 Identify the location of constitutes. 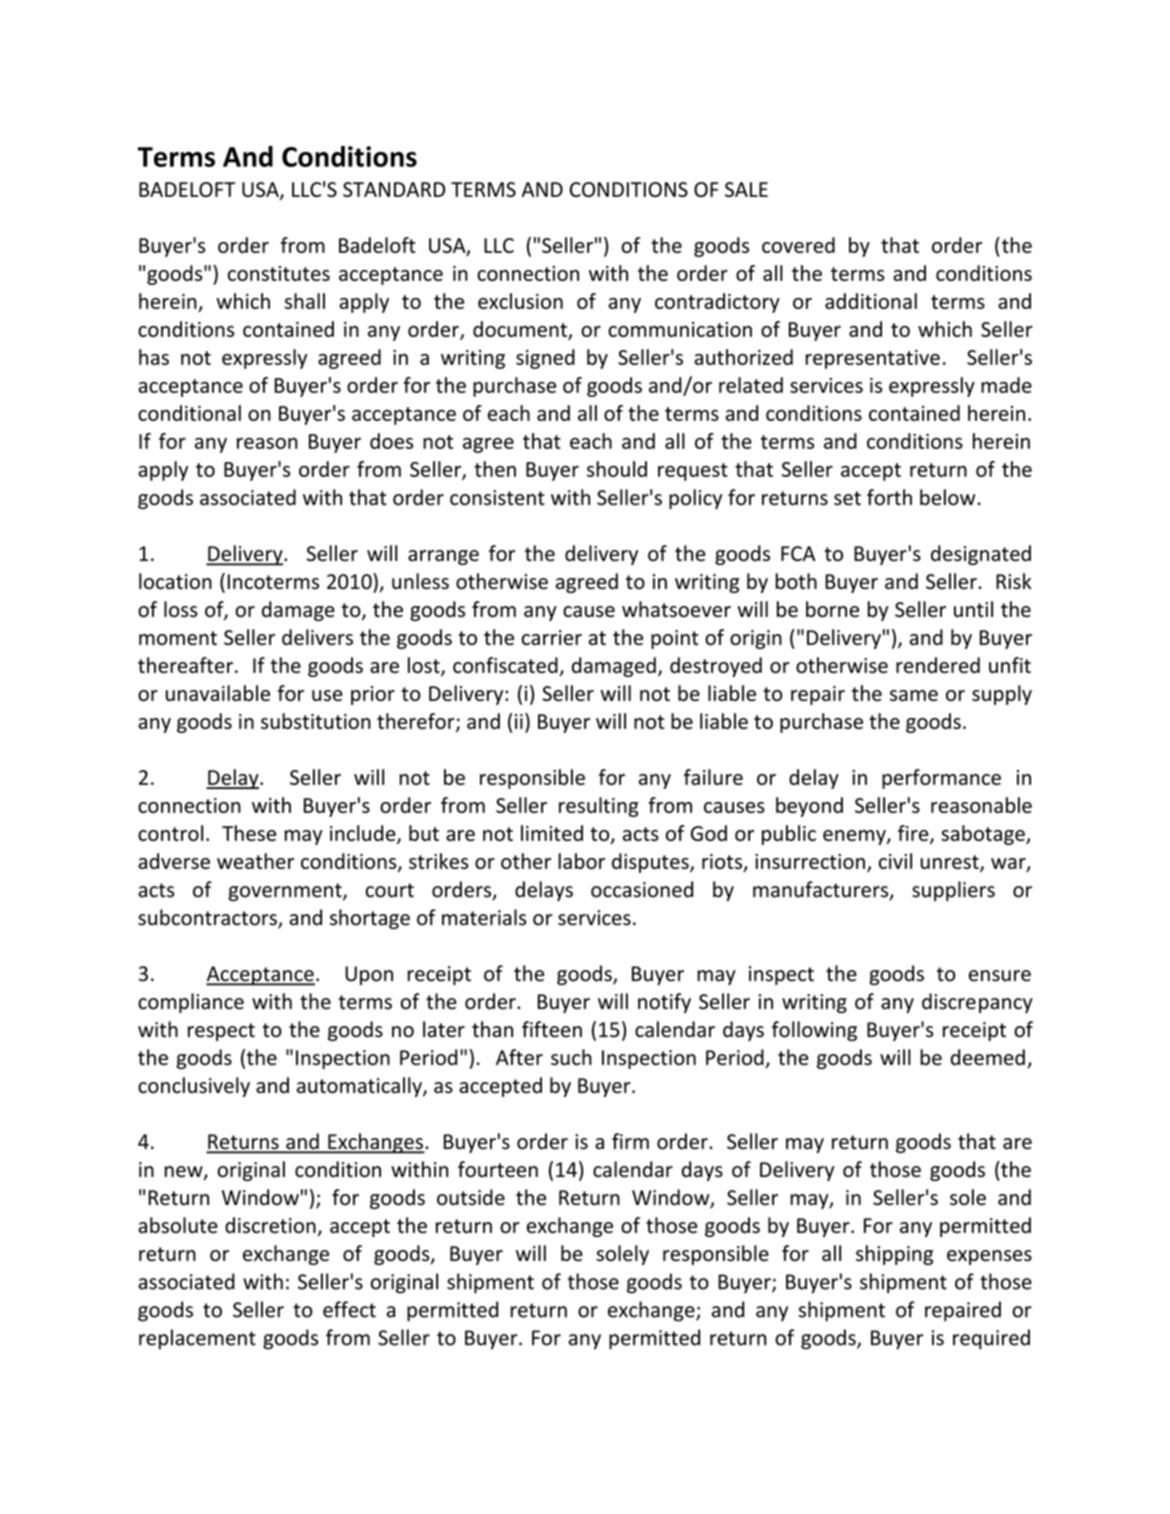
(279, 273).
